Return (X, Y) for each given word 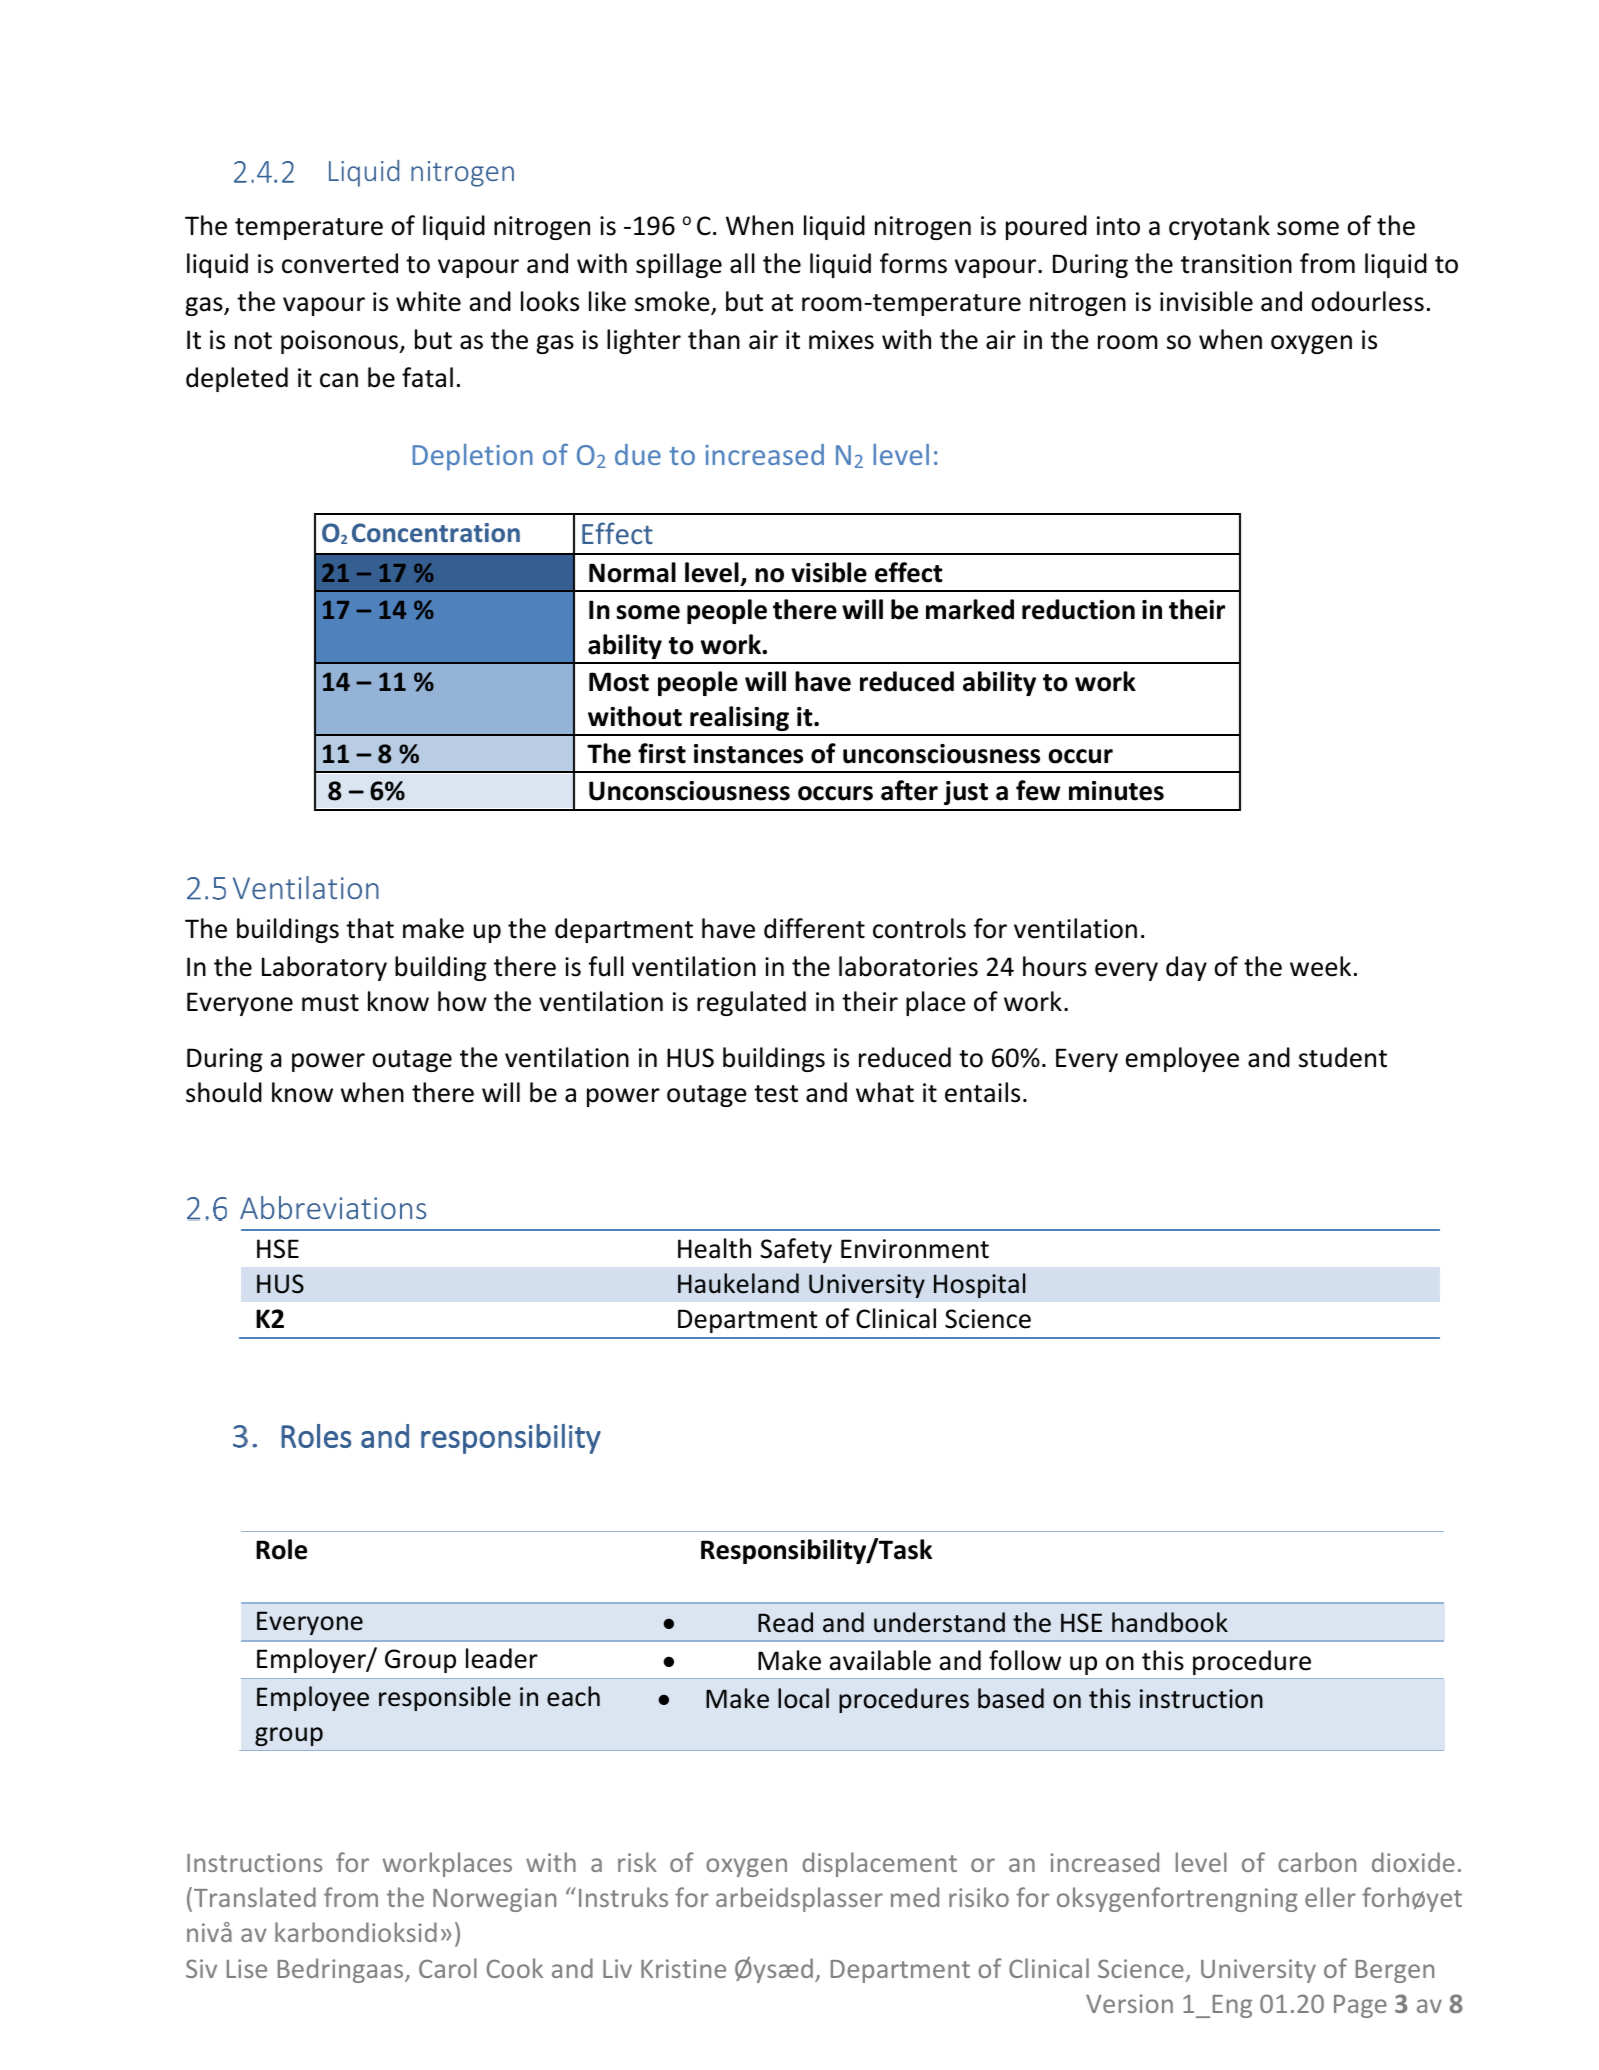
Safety (796, 1250)
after (909, 790)
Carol (448, 1968)
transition (1236, 264)
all (742, 263)
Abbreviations (333, 1207)
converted (340, 263)
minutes (1116, 791)
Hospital (980, 1285)
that (370, 928)
